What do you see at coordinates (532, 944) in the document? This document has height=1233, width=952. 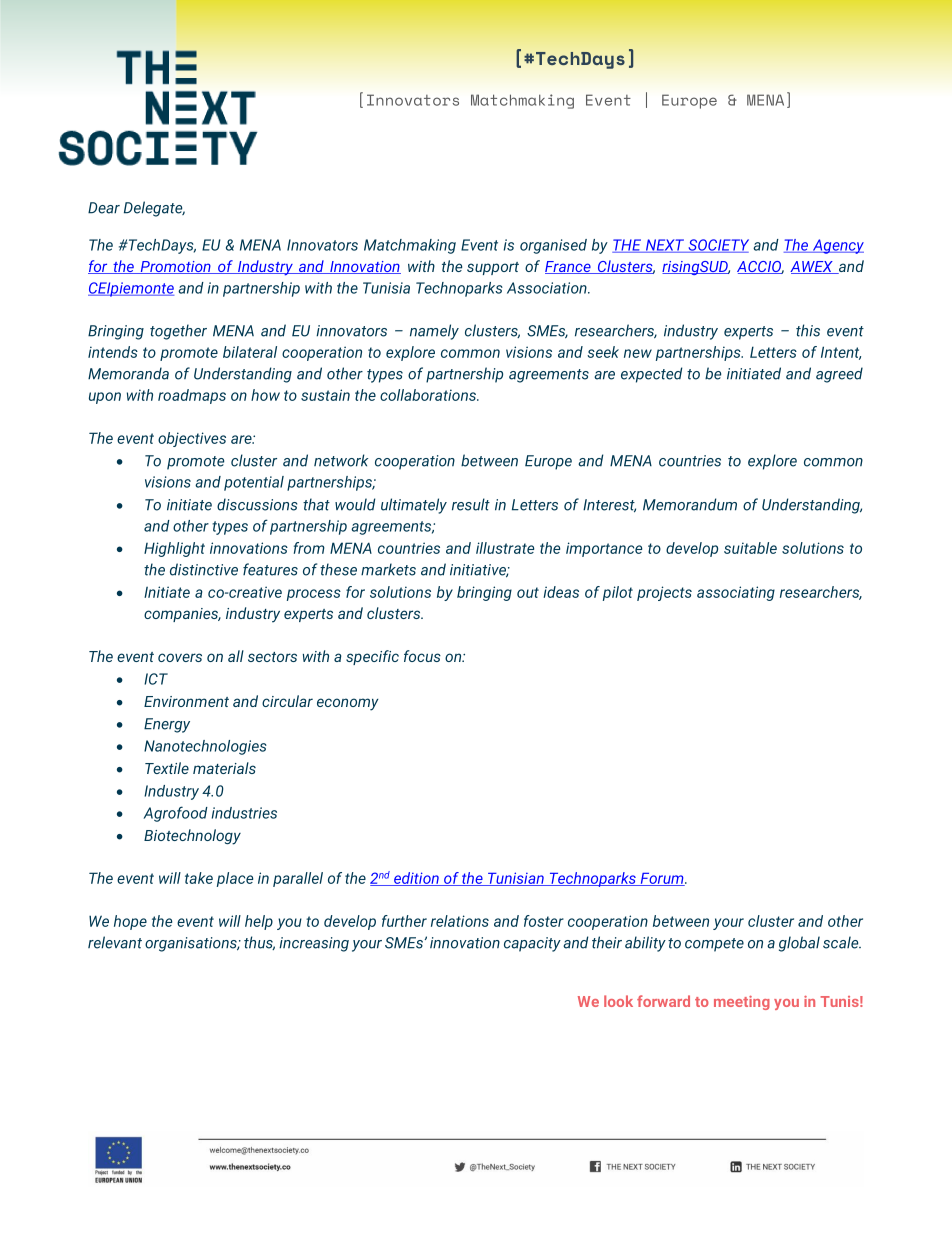 I see `capacity` at bounding box center [532, 944].
